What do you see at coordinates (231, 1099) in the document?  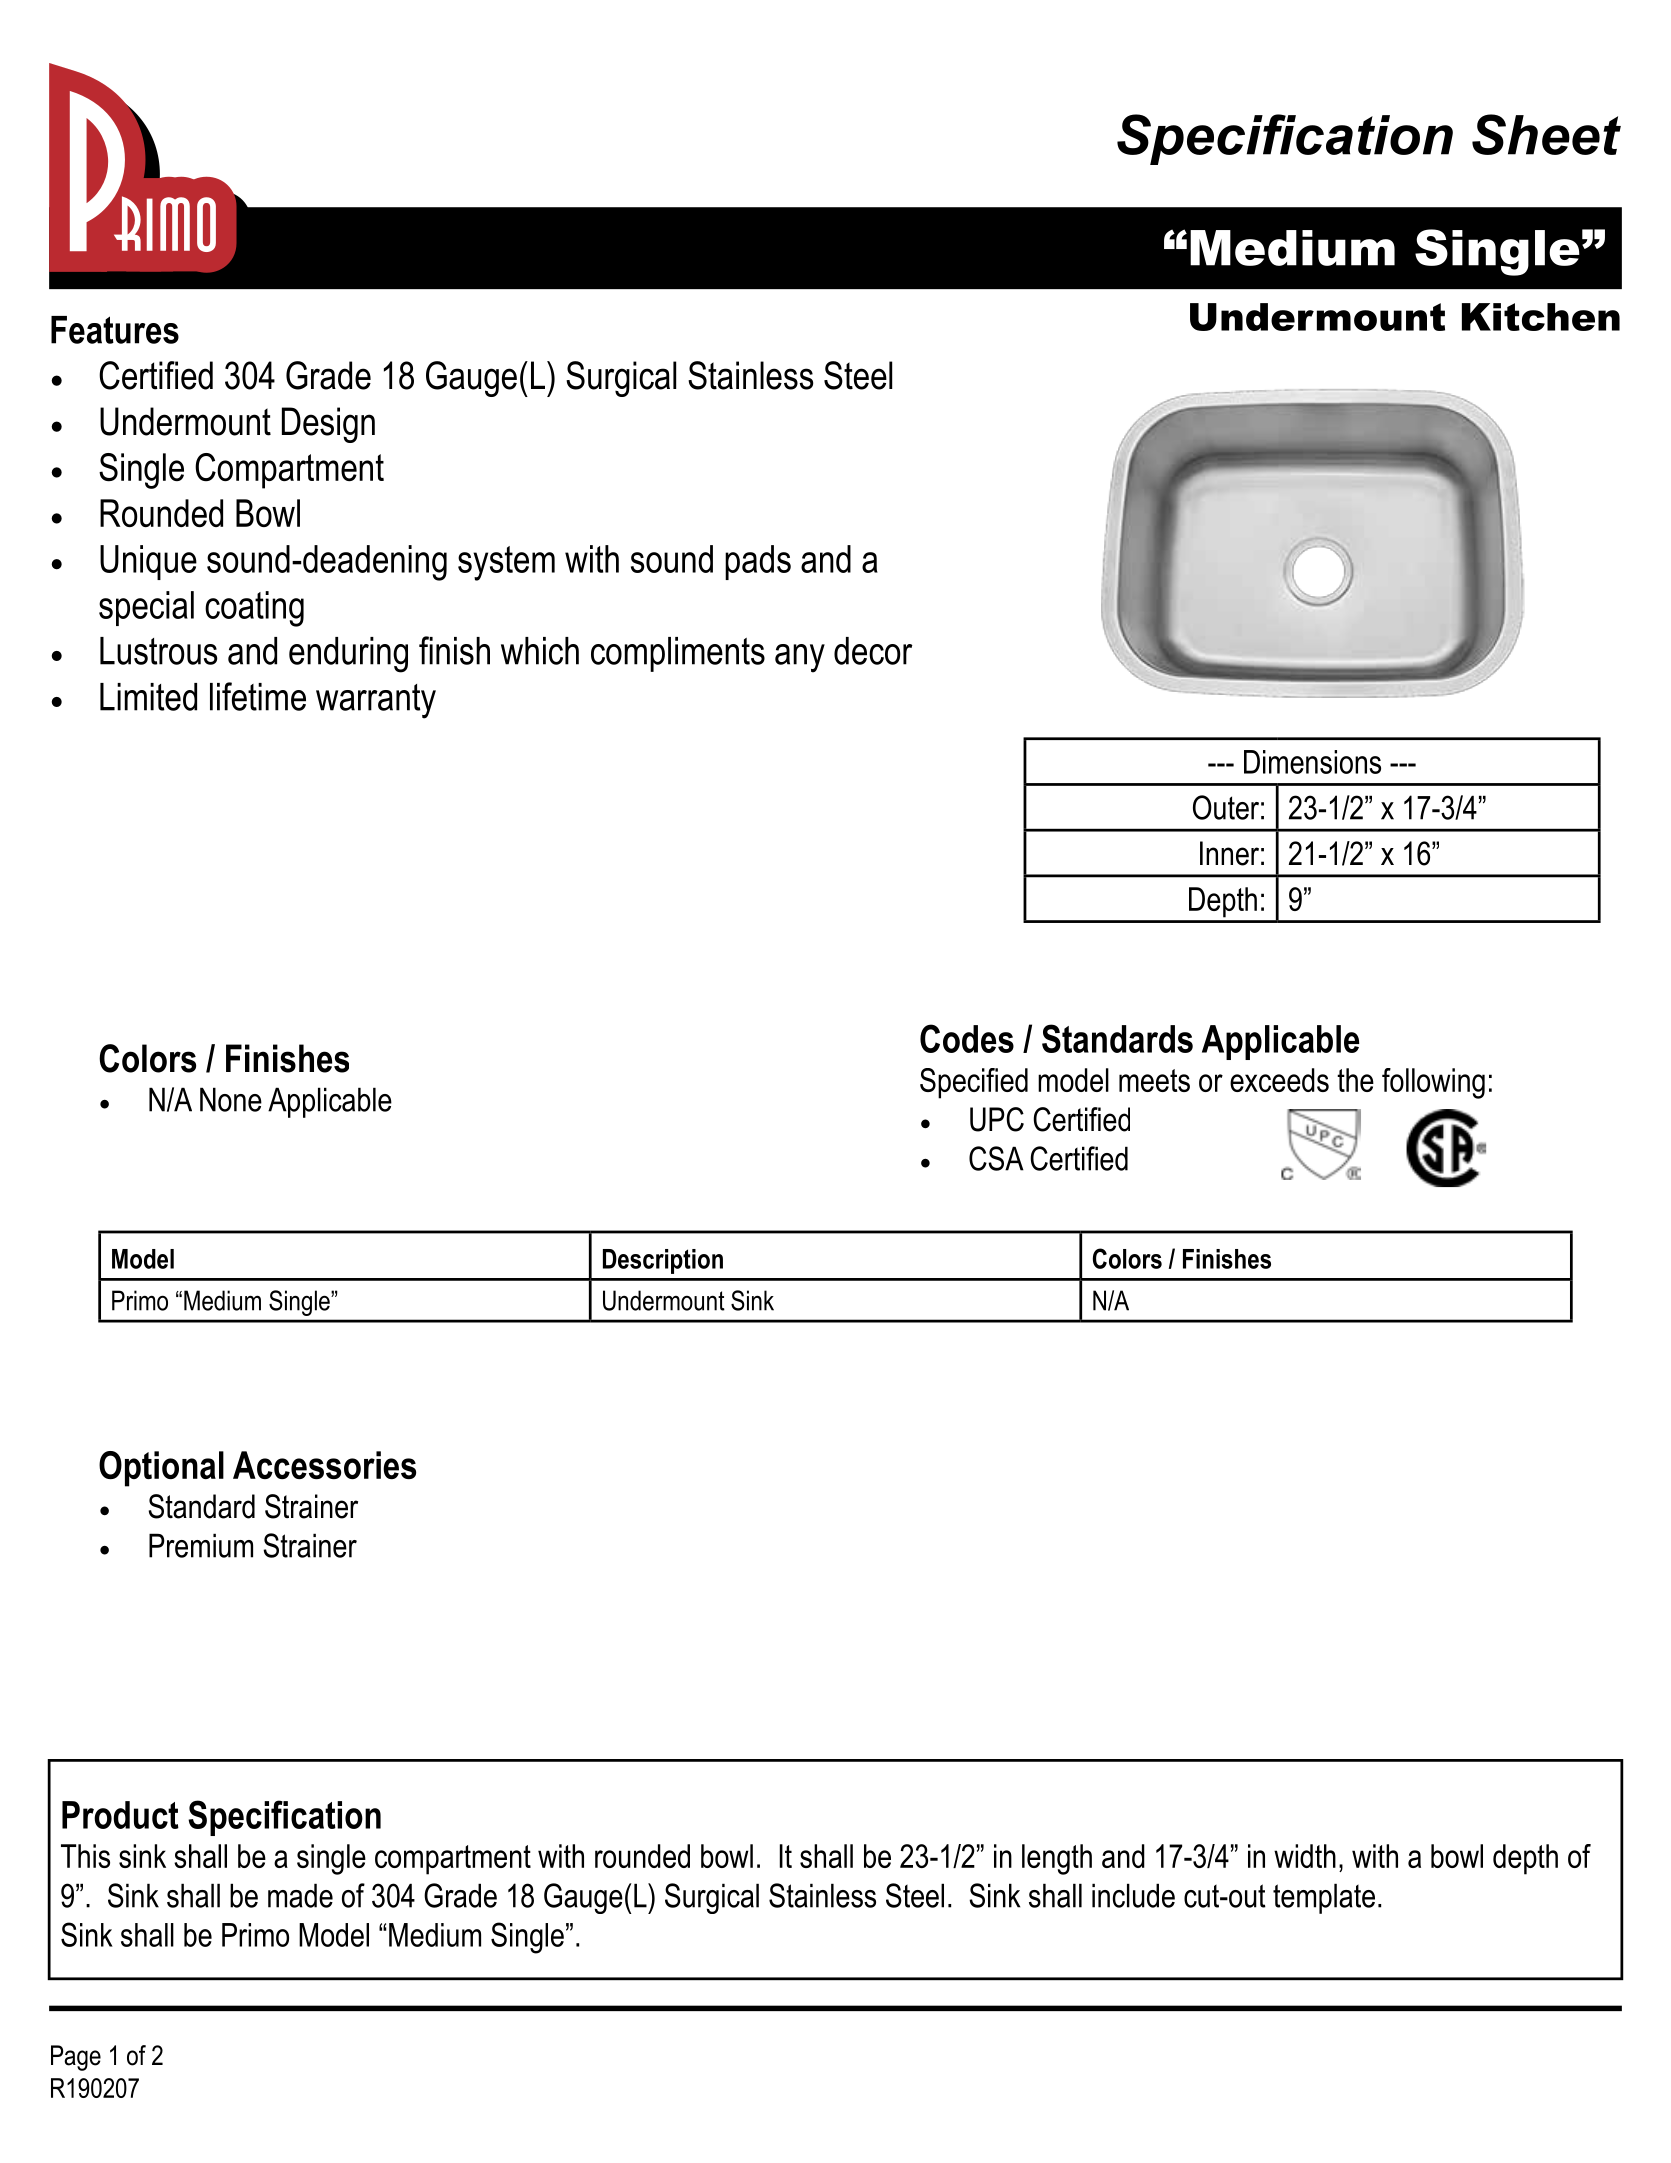 I see `None` at bounding box center [231, 1099].
